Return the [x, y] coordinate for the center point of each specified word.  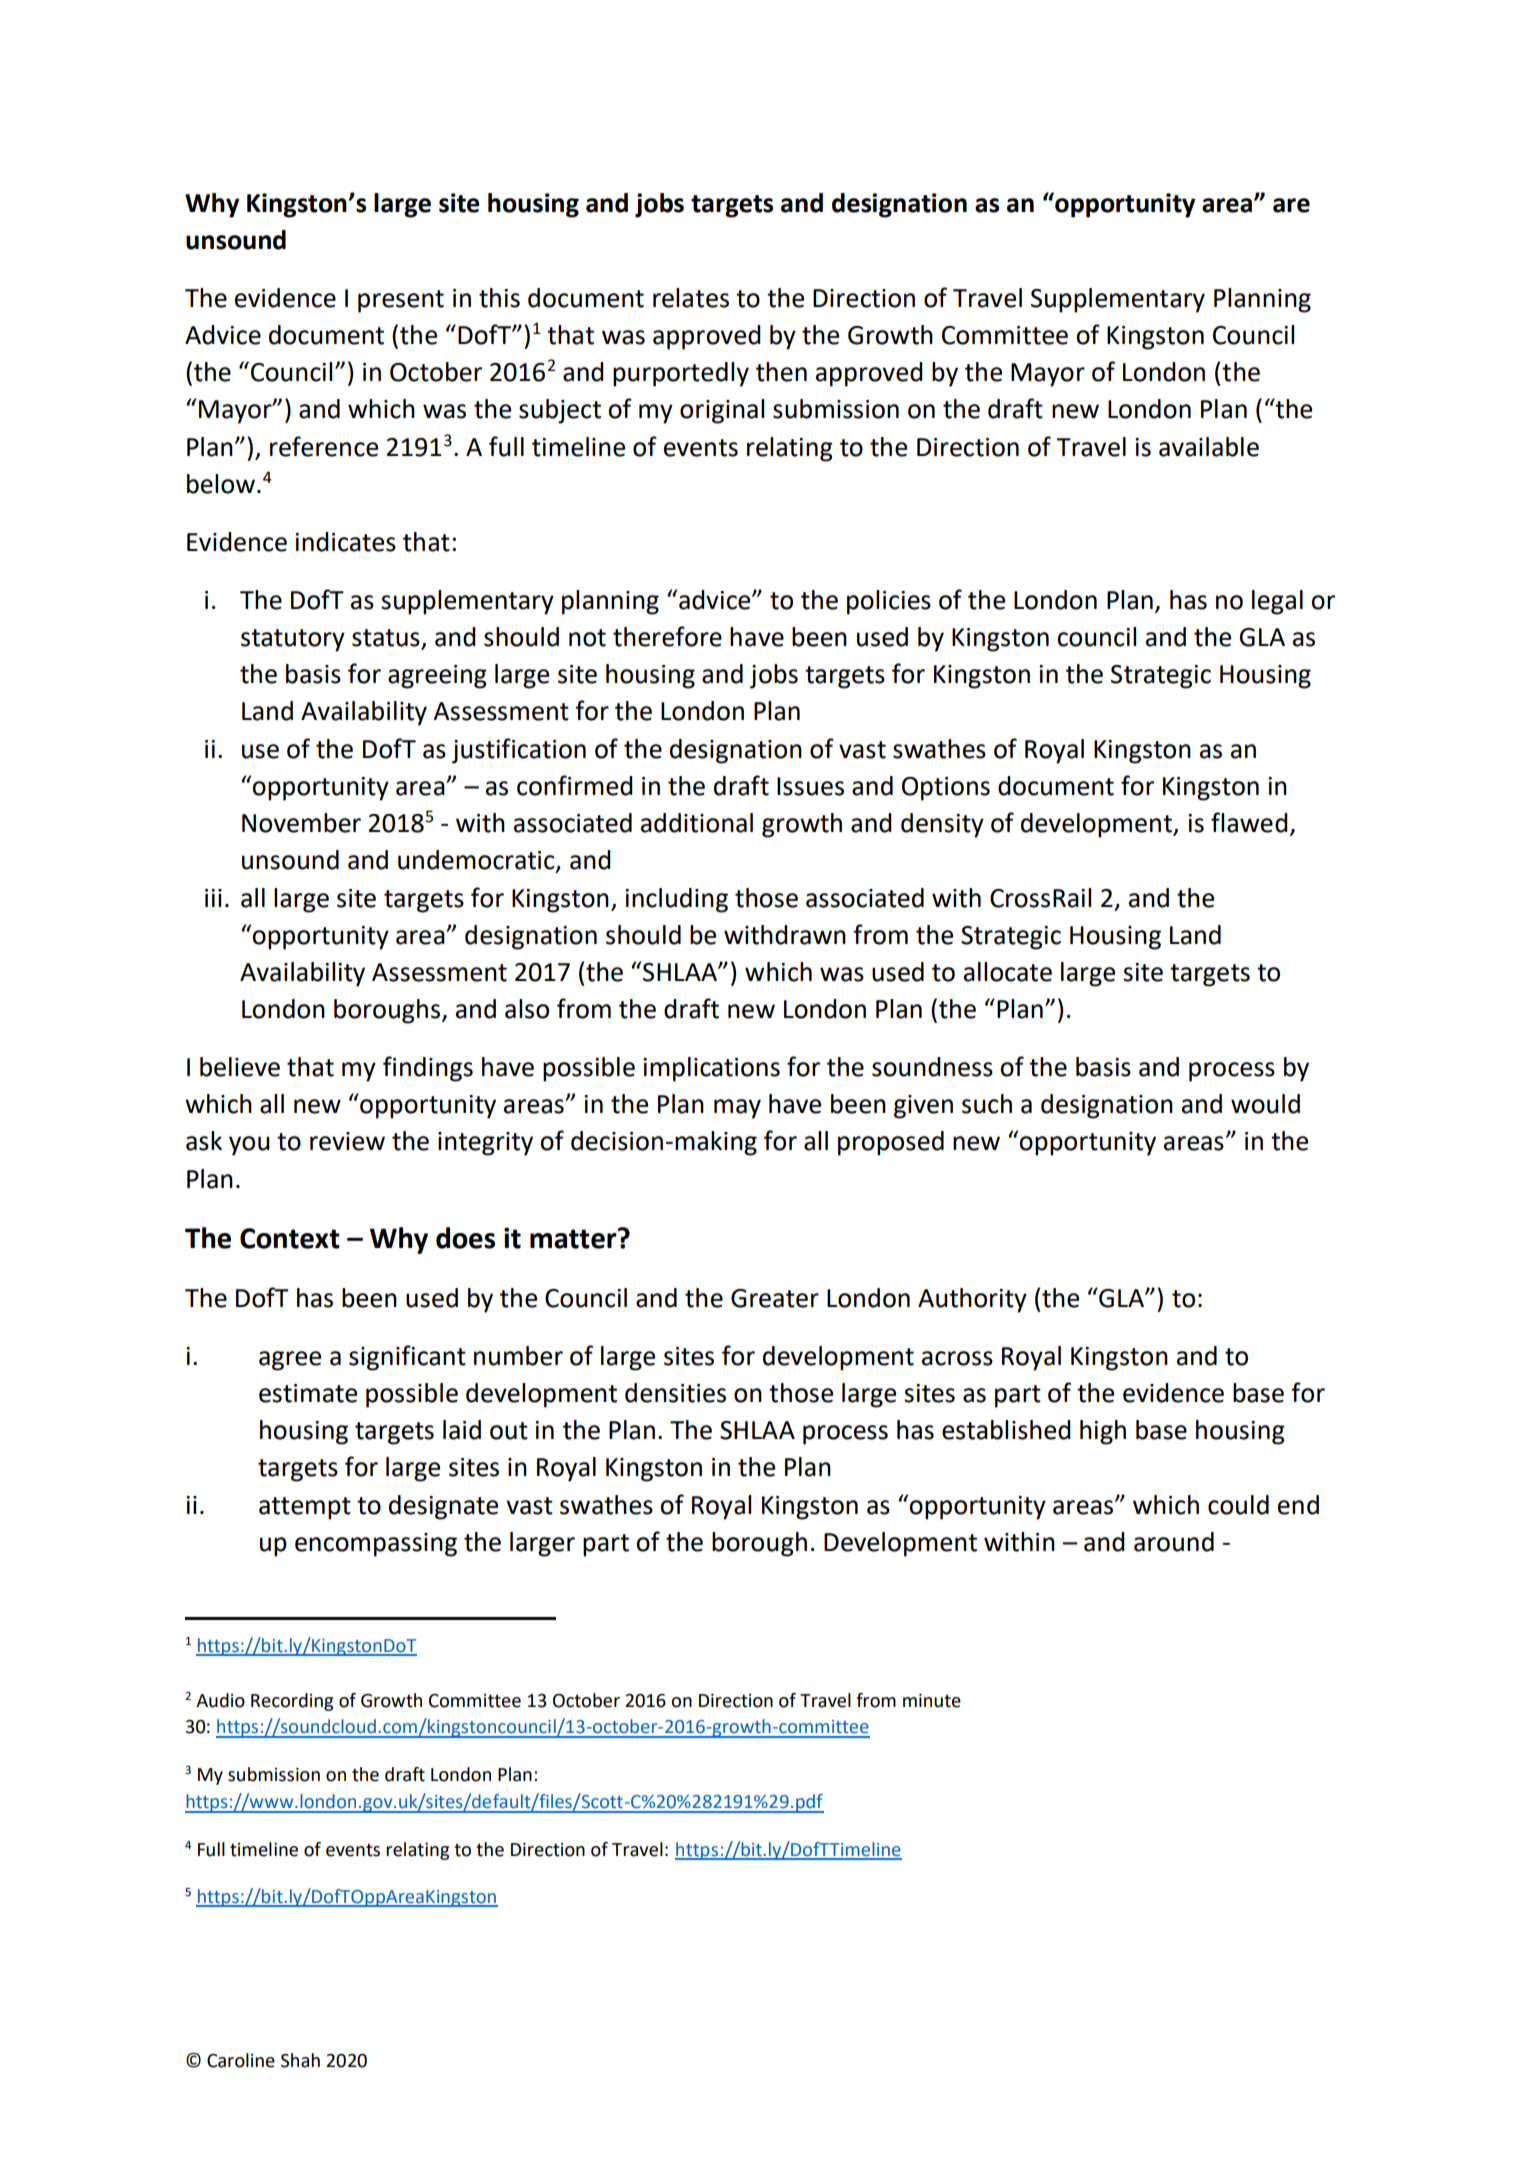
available [1209, 447]
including [676, 900]
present [401, 301]
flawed [1249, 822]
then [781, 372]
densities [675, 1393]
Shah [300, 2060]
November [301, 823]
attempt [305, 1508]
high [1103, 1432]
